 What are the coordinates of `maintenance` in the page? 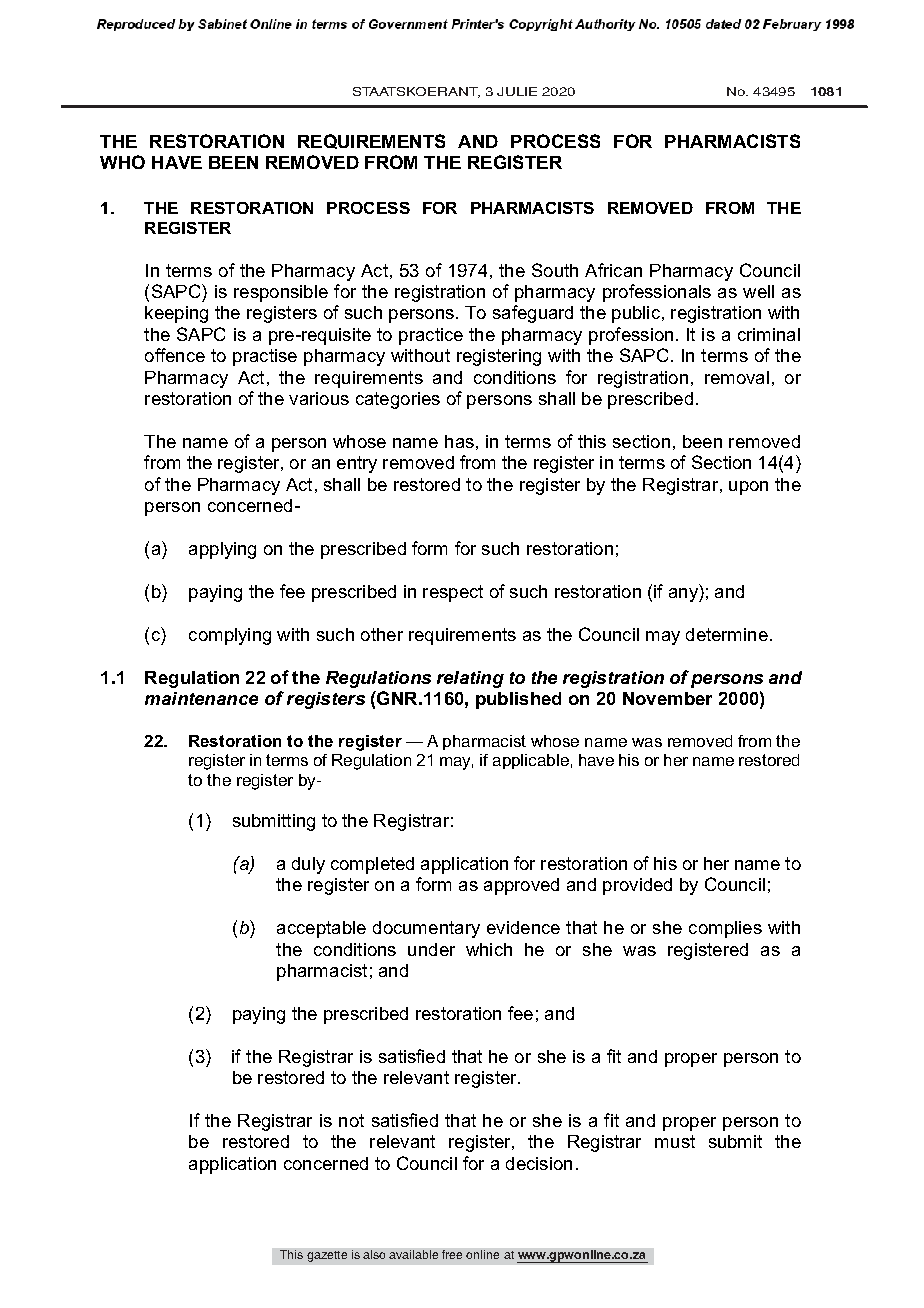 It's located at (201, 698).
